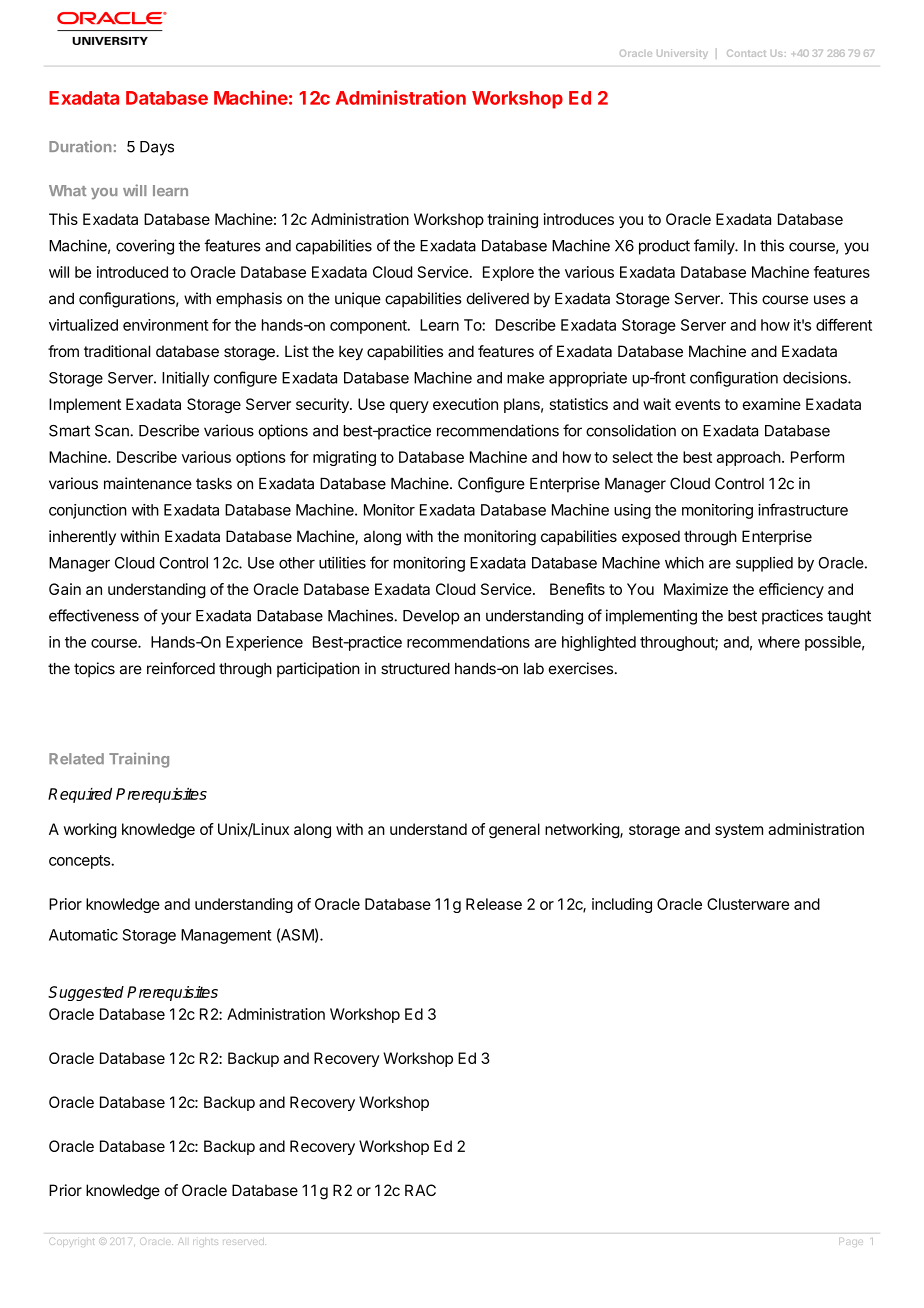 Image resolution: width=924 pixels, height=1308 pixels. I want to click on including, so click(622, 905).
